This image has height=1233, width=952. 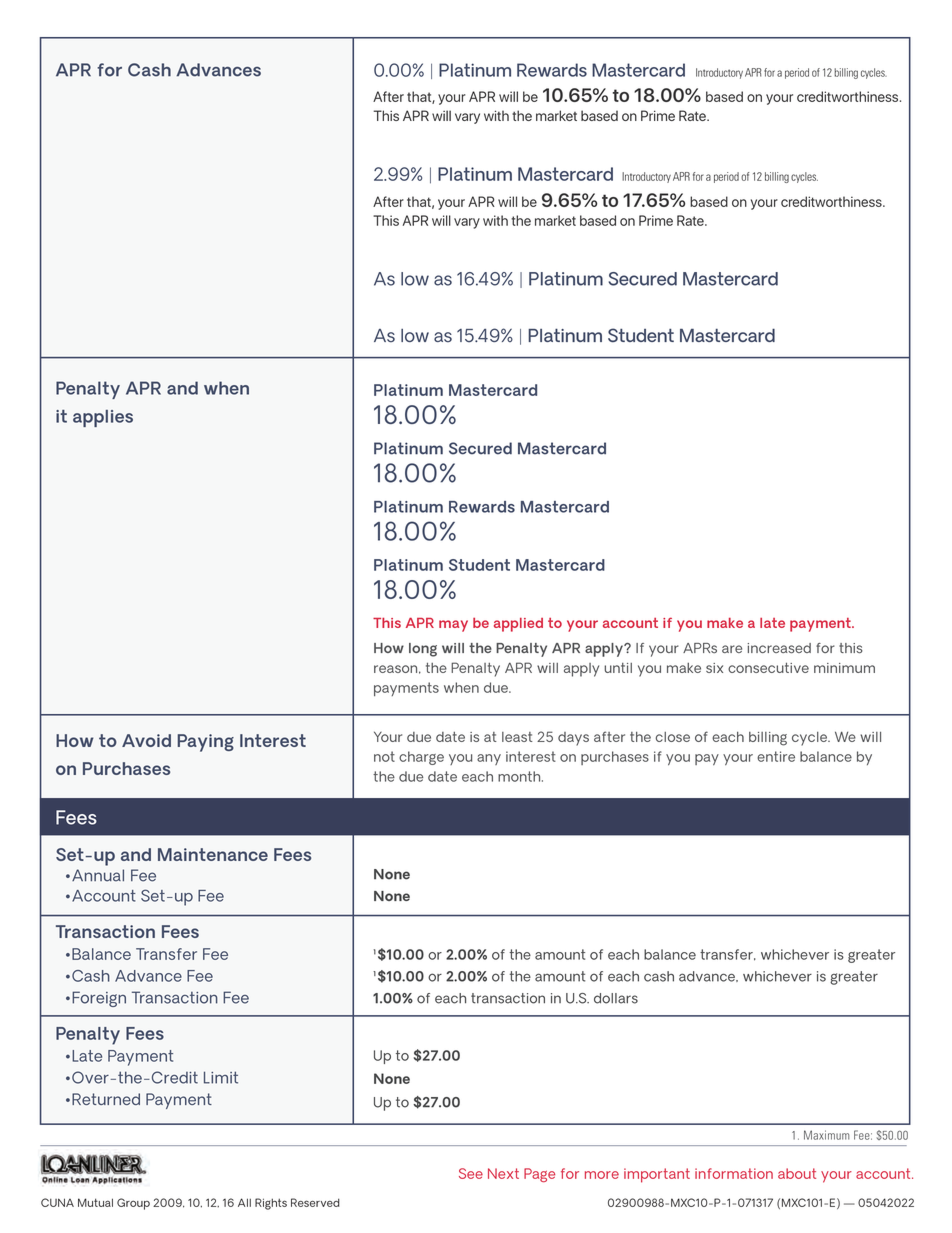 What do you see at coordinates (98, 875) in the image?
I see `Annual` at bounding box center [98, 875].
